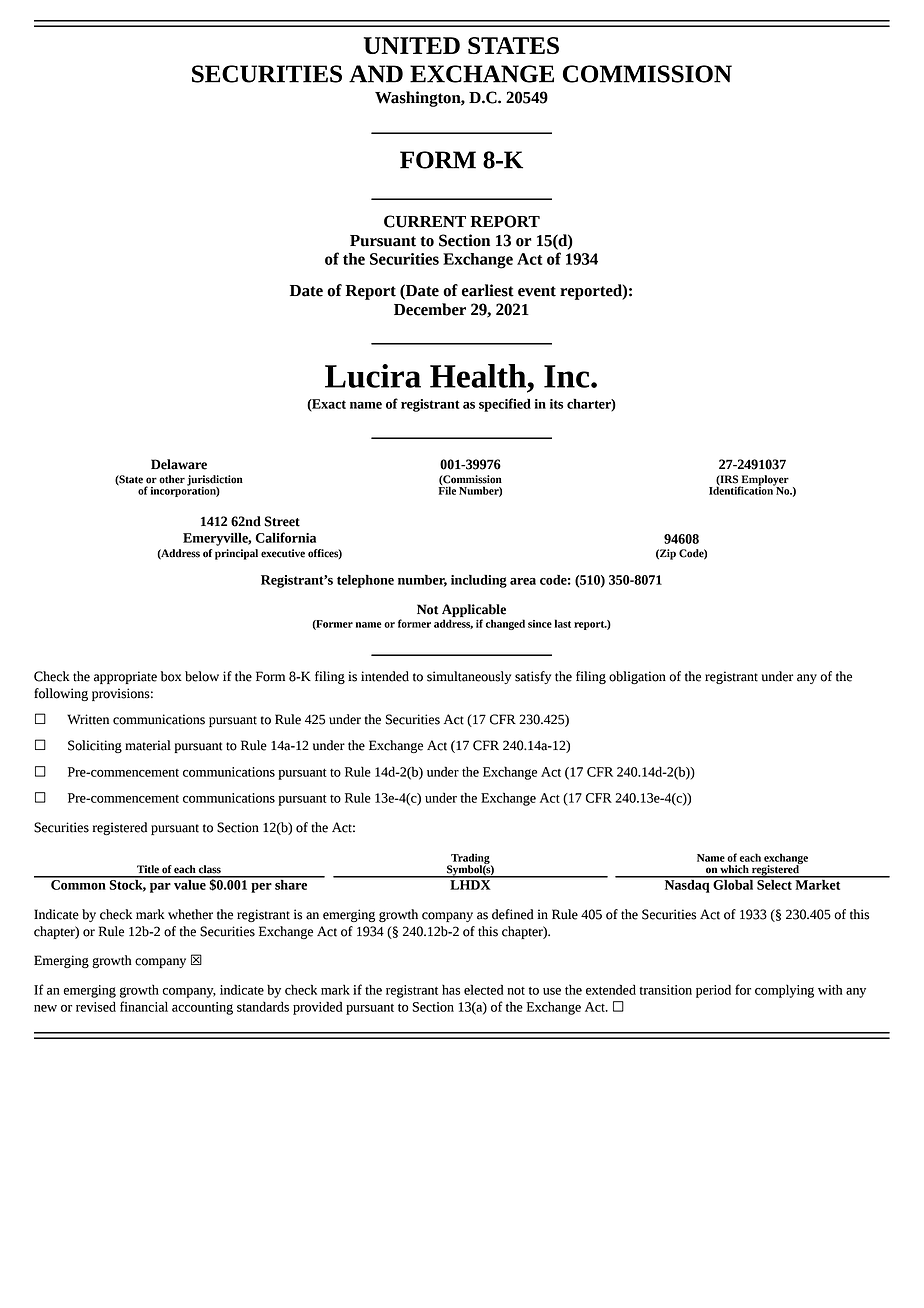 This document has width=924, height=1308. What do you see at coordinates (172, 479) in the document?
I see `other` at bounding box center [172, 479].
